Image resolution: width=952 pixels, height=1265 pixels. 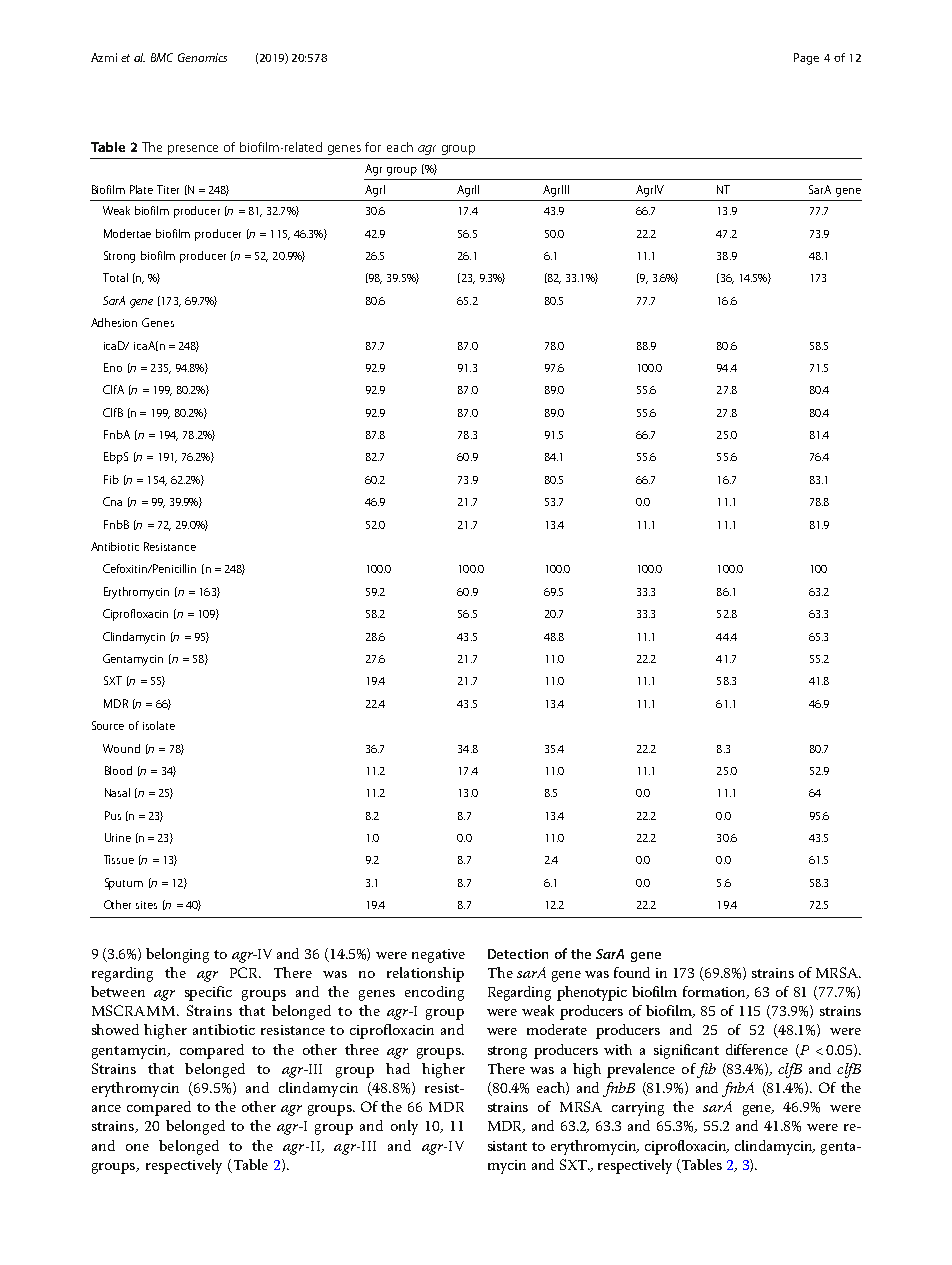 What do you see at coordinates (638, 1109) in the document?
I see `carrying` at bounding box center [638, 1109].
